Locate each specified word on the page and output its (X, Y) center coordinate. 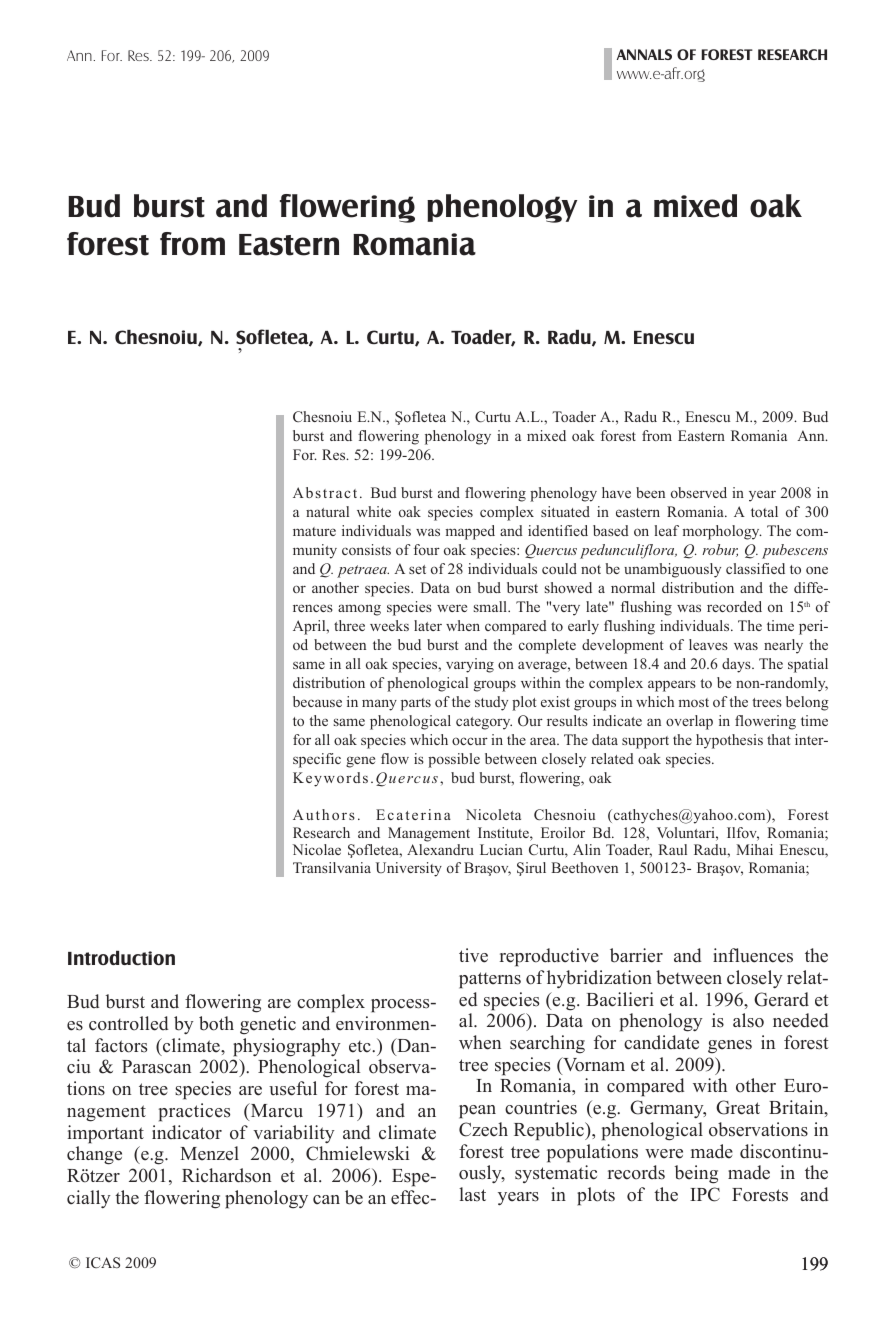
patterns (490, 980)
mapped (470, 532)
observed (699, 492)
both (216, 1023)
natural (327, 511)
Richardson (226, 1175)
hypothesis (729, 741)
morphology (722, 532)
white (374, 511)
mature (314, 531)
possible (454, 760)
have (616, 492)
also (748, 1020)
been (650, 492)
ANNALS (644, 54)
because (317, 701)
